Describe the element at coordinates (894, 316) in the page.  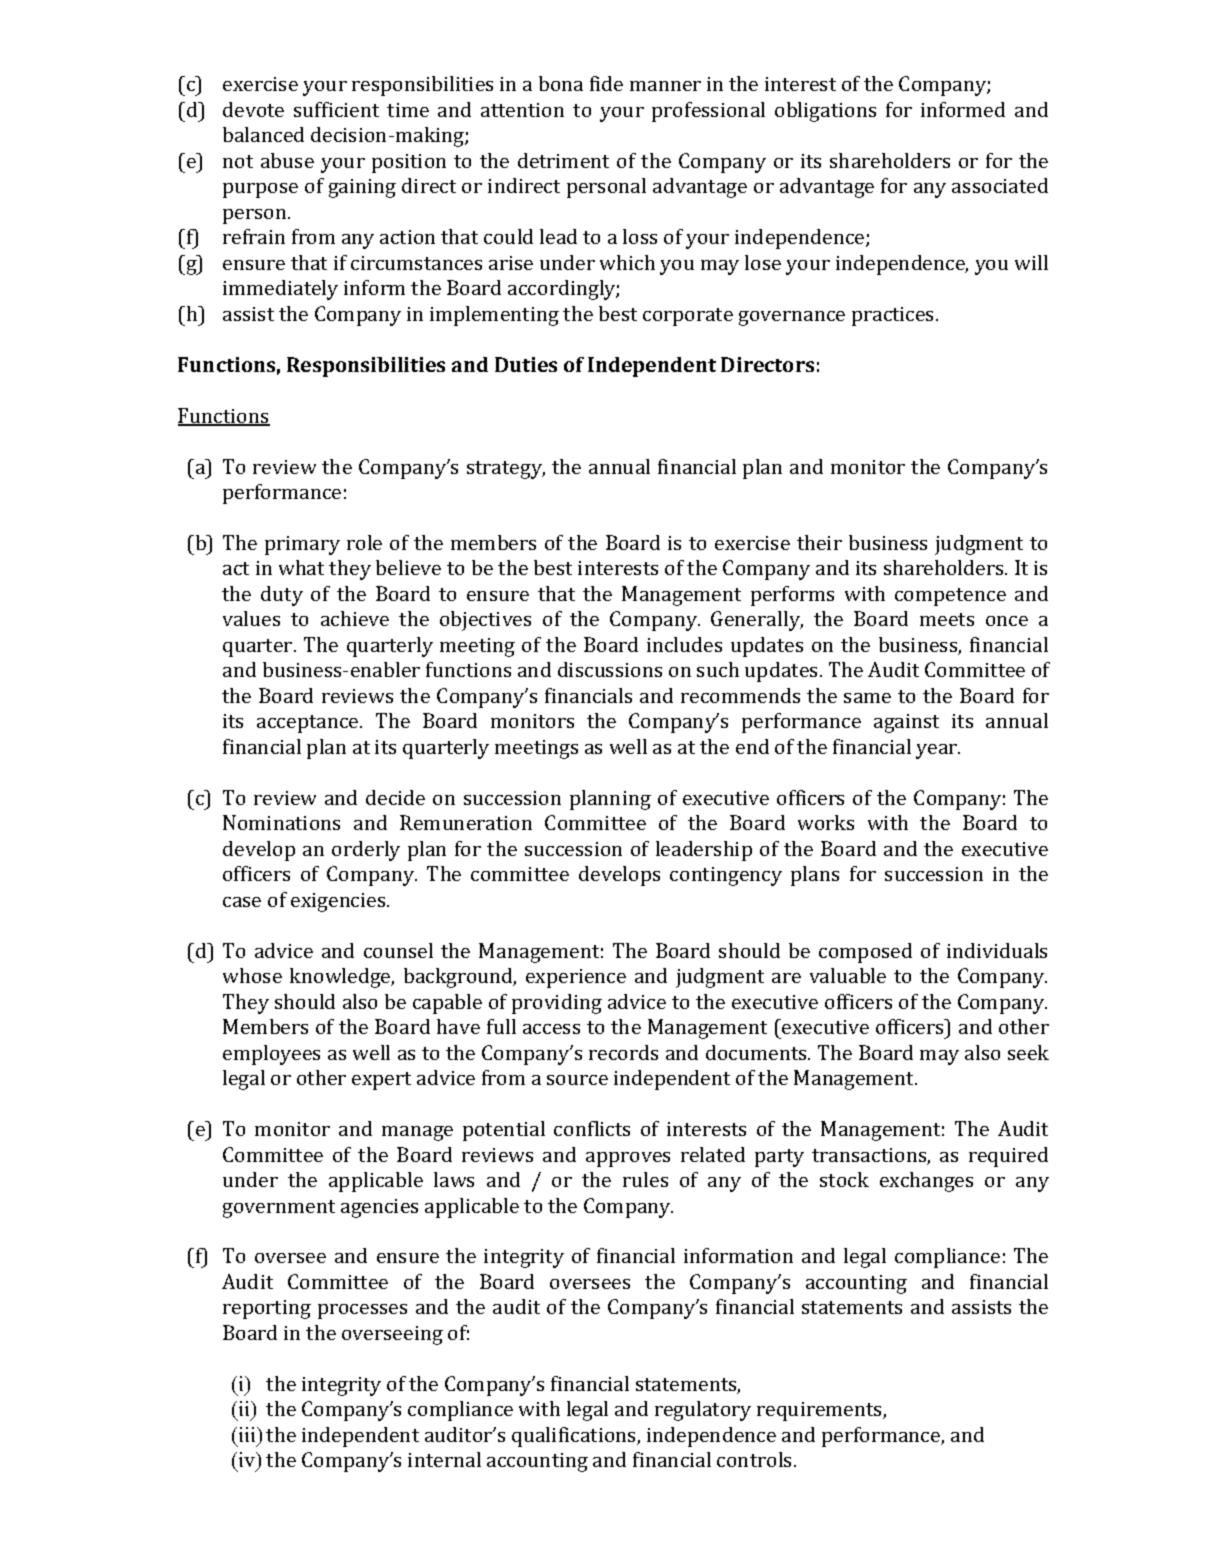
I see `practices` at that location.
